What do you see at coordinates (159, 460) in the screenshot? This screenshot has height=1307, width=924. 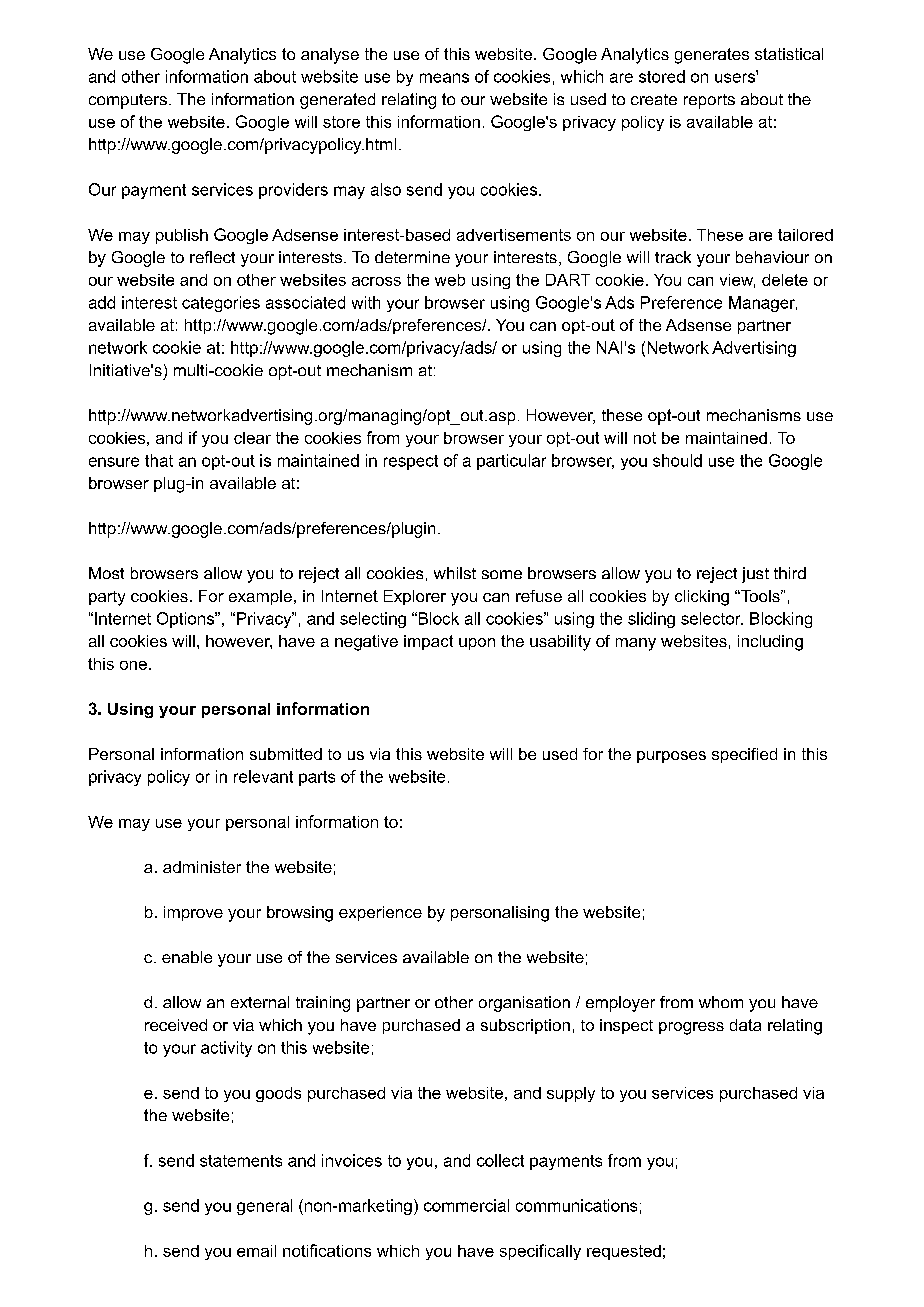 I see `that` at bounding box center [159, 460].
